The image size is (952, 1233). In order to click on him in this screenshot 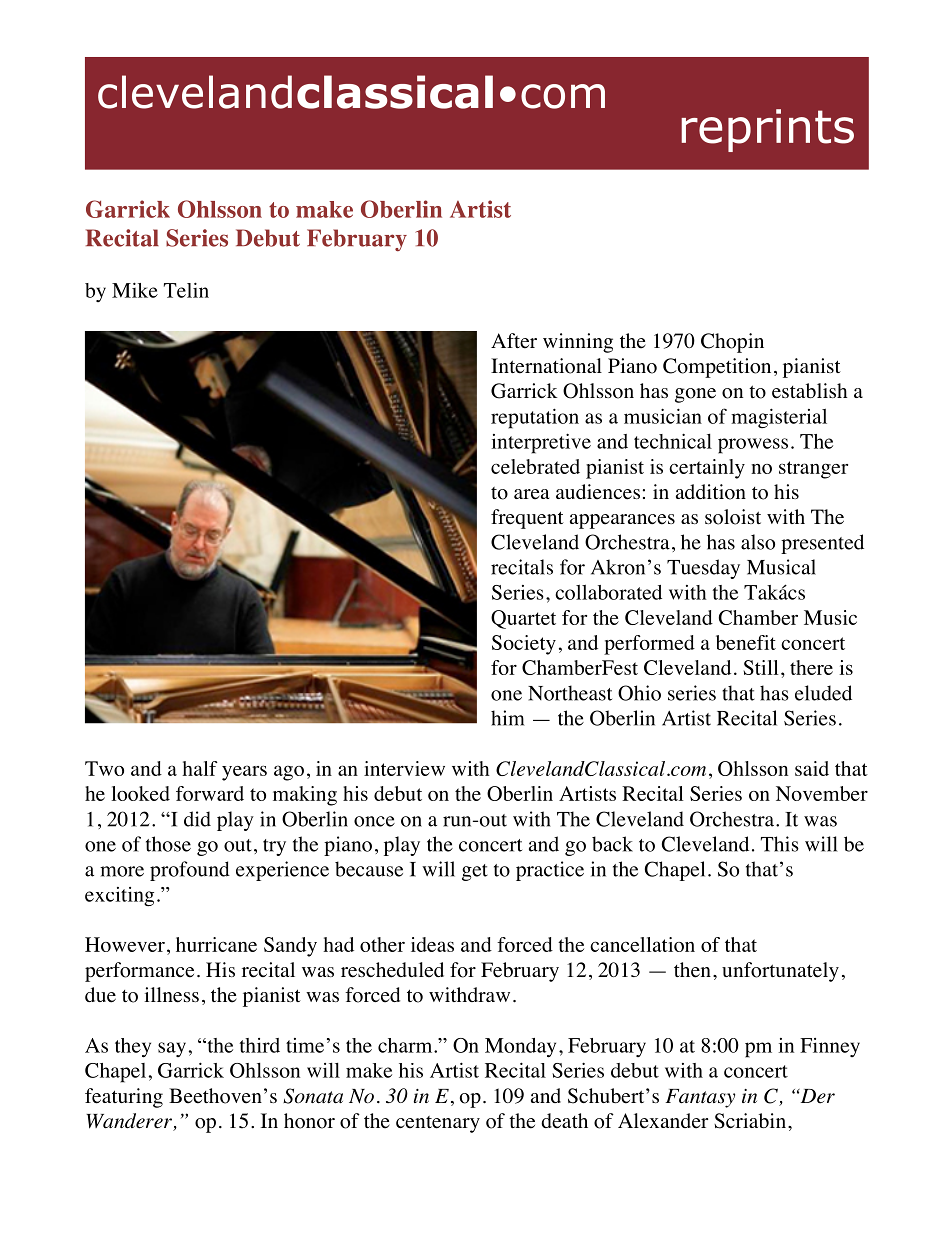, I will do `click(508, 718)`.
